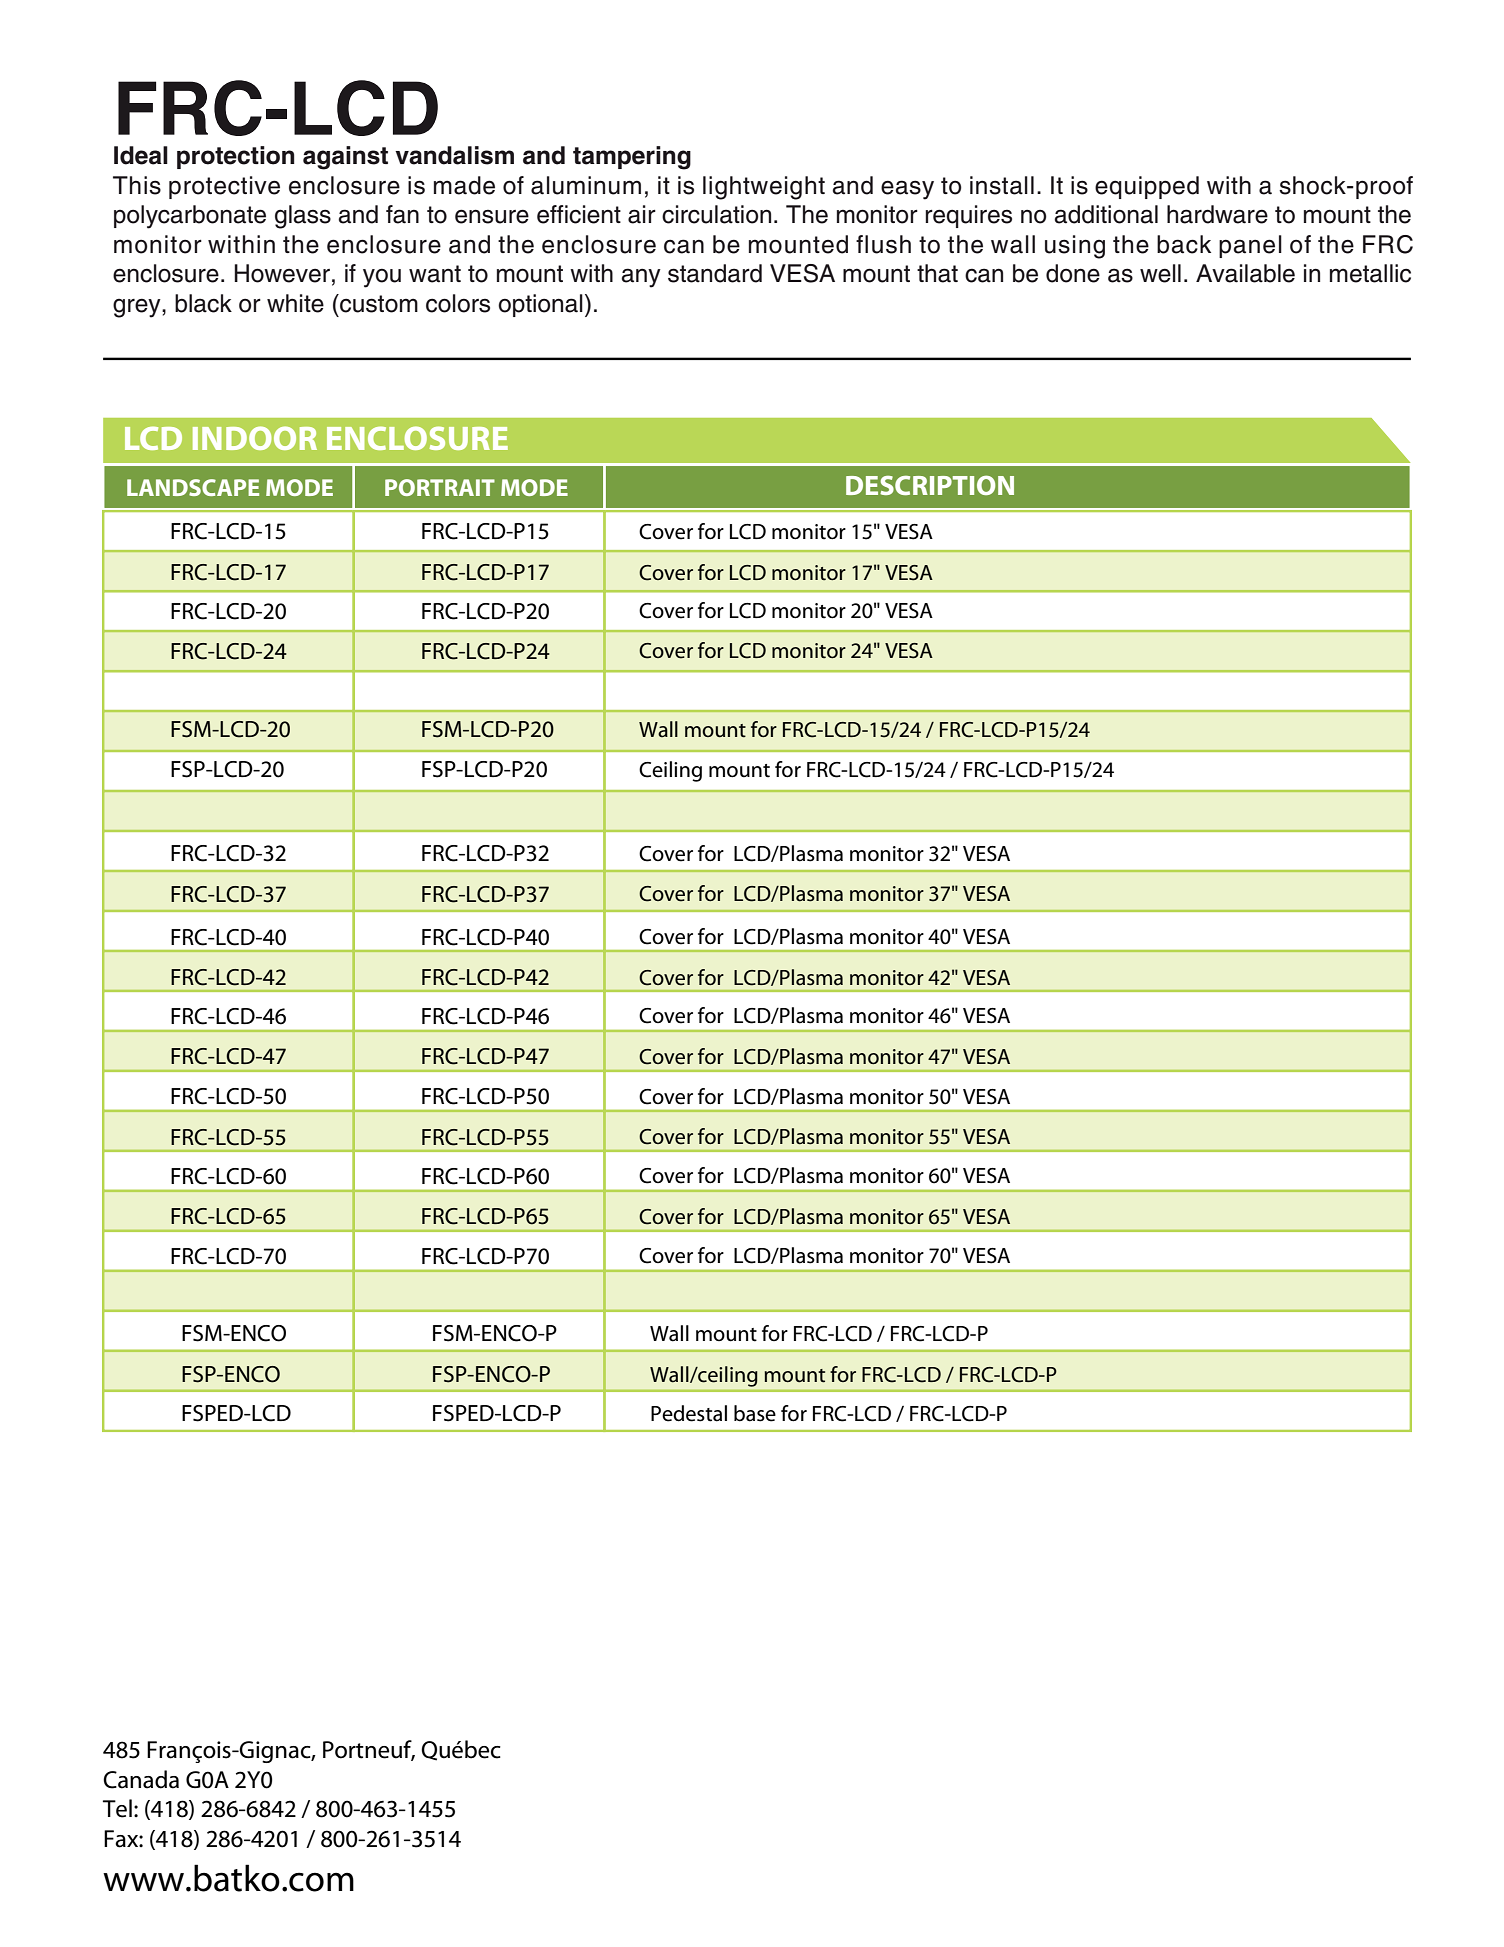 This document has width=1504, height=1947. What do you see at coordinates (930, 485) in the document?
I see `DESCRIPTION` at bounding box center [930, 485].
